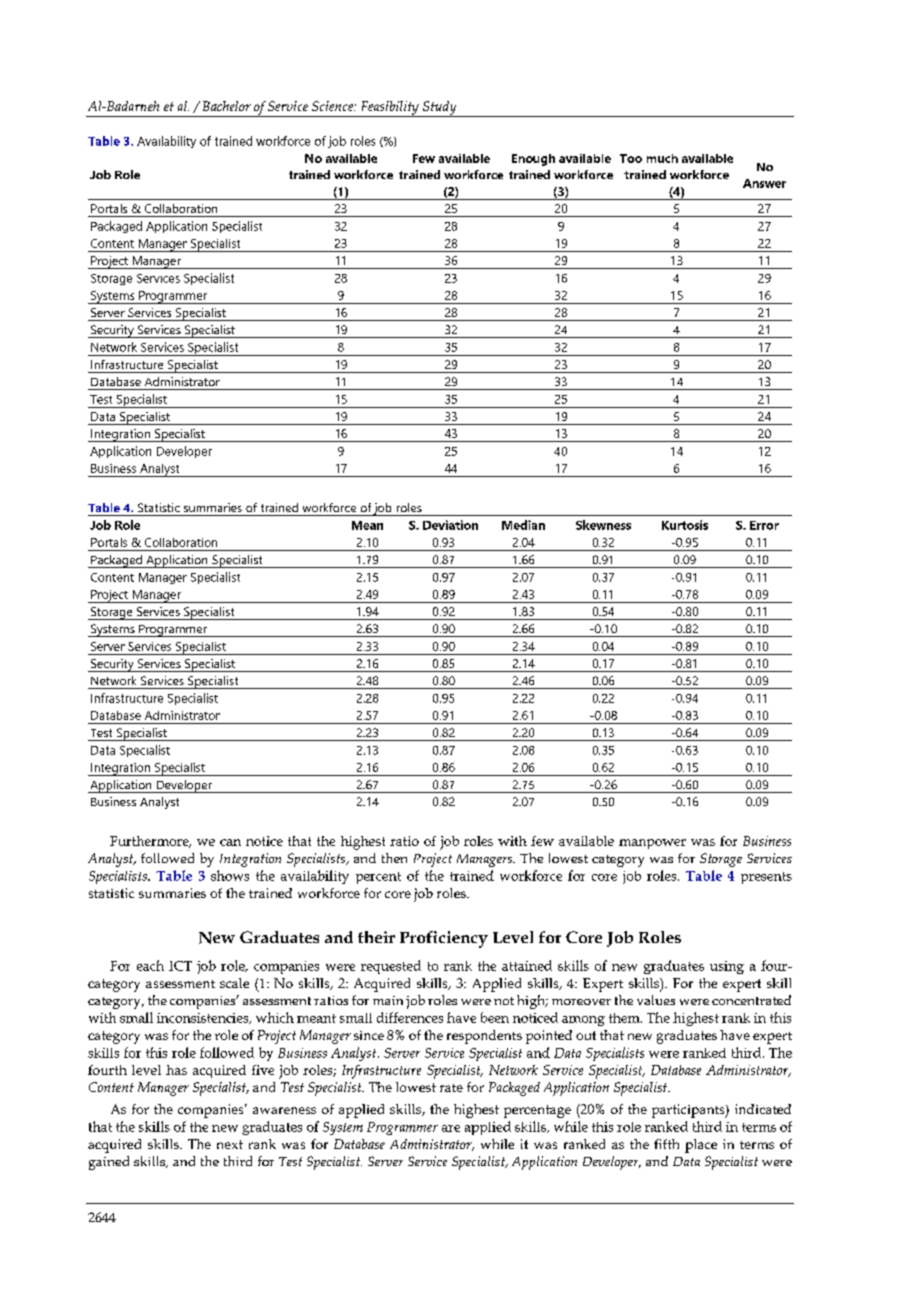 The image size is (924, 1308). Describe the element at coordinates (701, 1146) in the screenshot. I see `place` at that location.
